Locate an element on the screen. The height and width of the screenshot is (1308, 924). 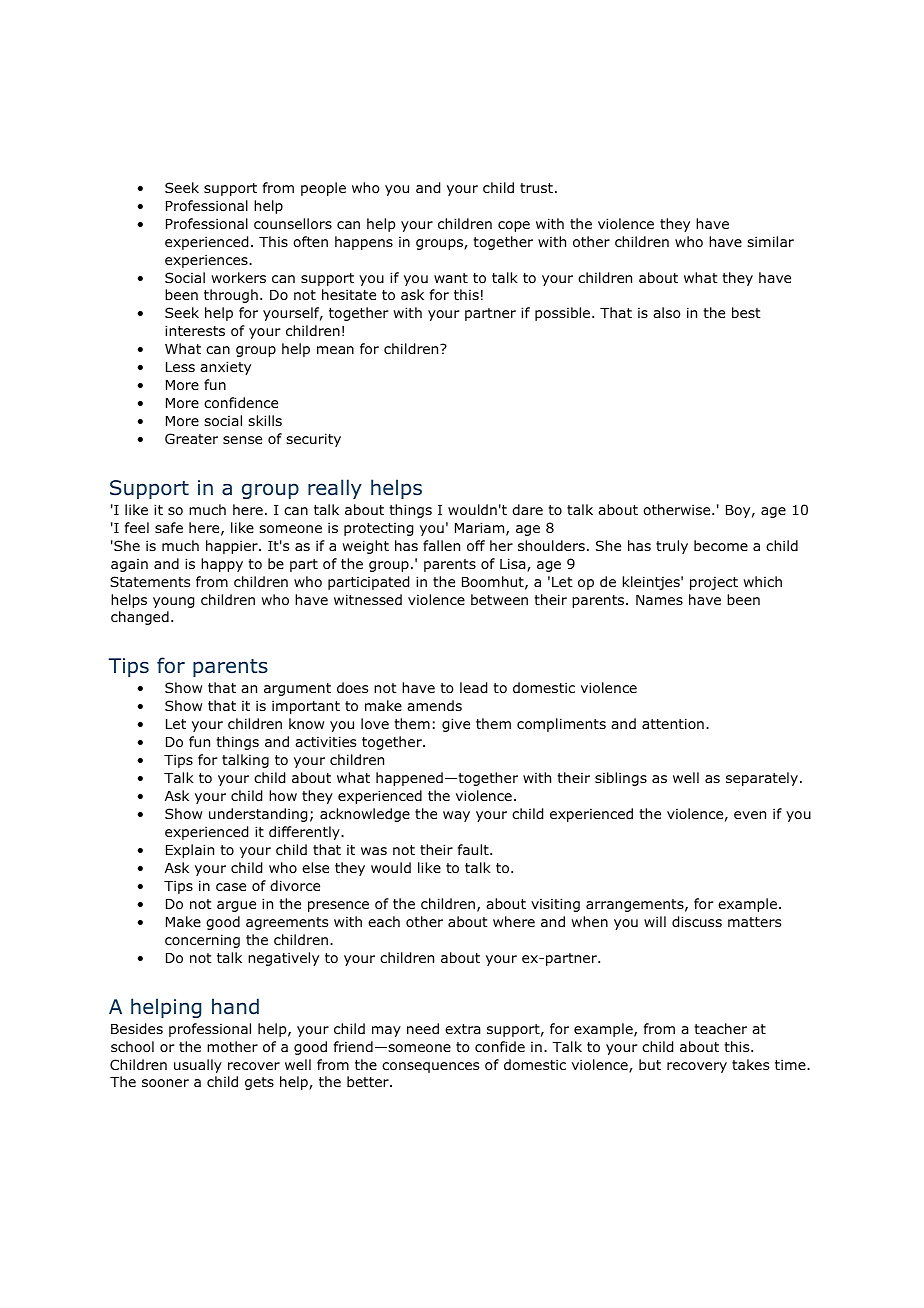
usually is located at coordinates (198, 1066).
